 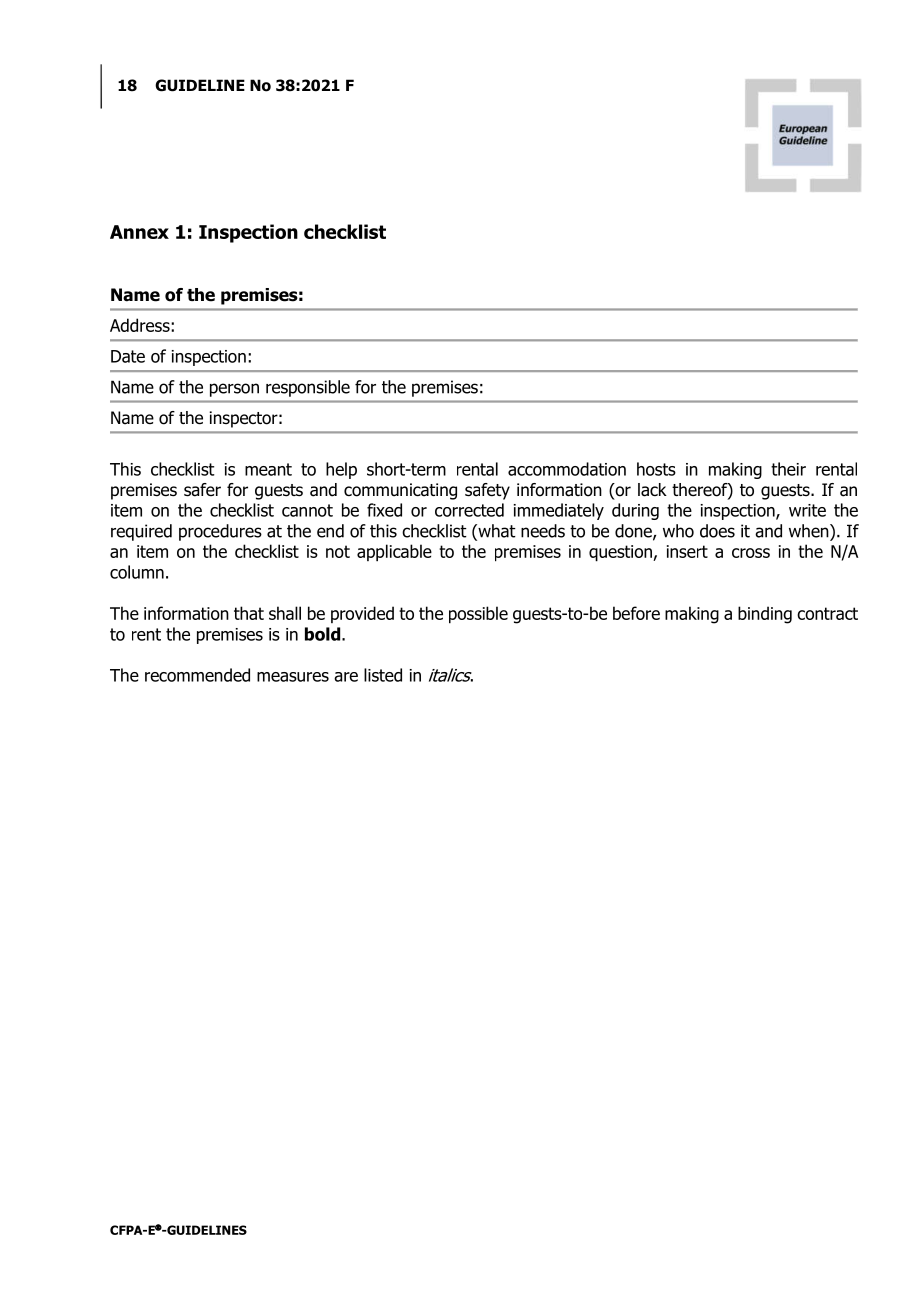 I want to click on Annex, so click(x=139, y=232).
